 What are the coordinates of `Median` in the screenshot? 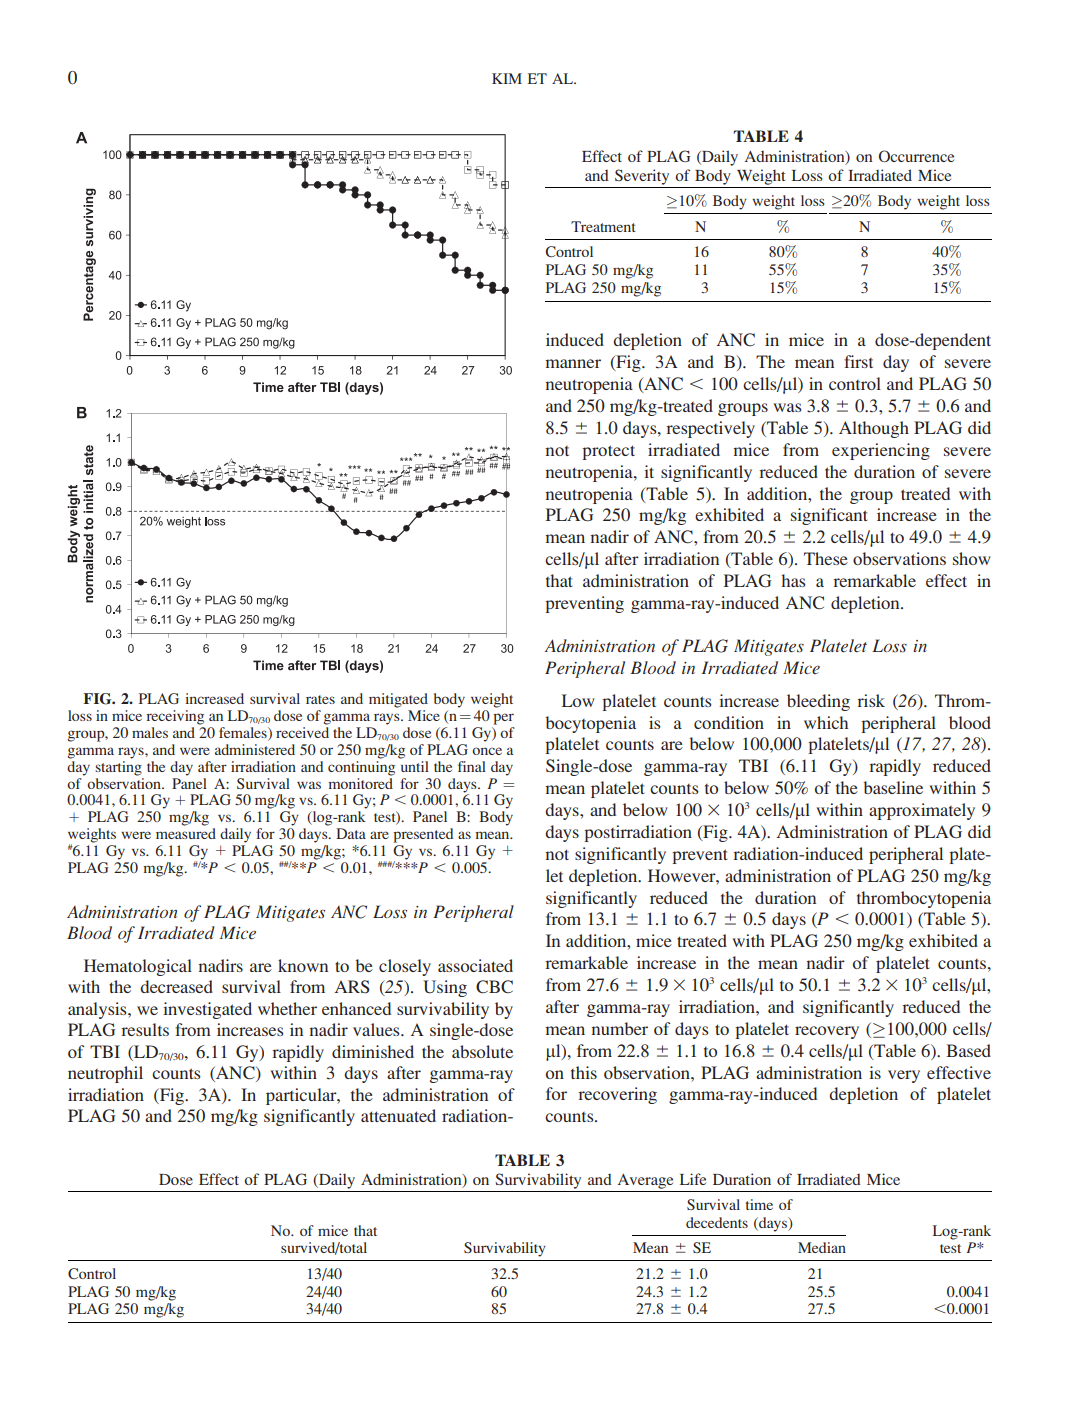 It's located at (822, 1247).
